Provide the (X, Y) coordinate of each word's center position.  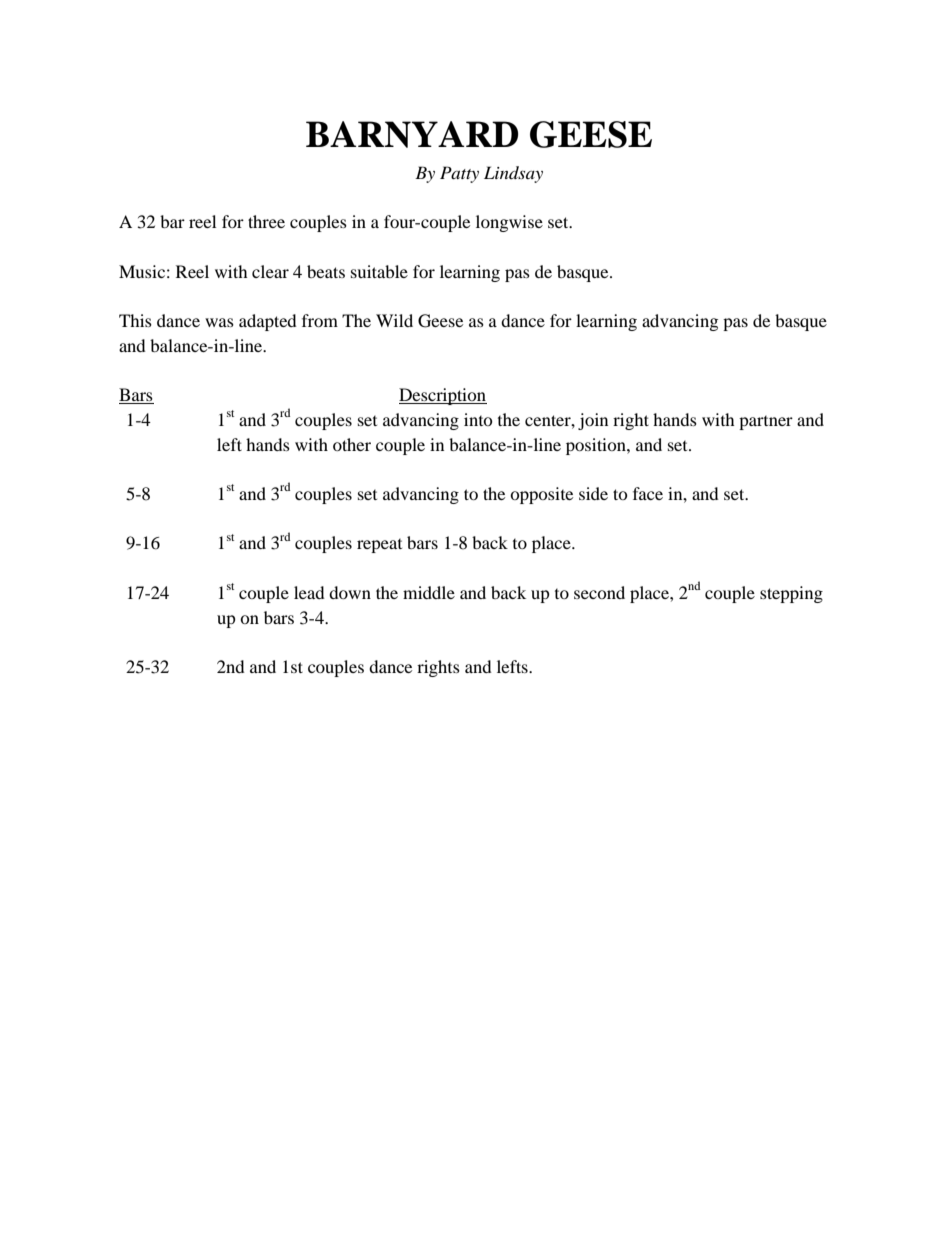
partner (766, 423)
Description (443, 396)
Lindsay (513, 174)
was (219, 322)
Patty (459, 174)
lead (309, 592)
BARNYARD (412, 134)
